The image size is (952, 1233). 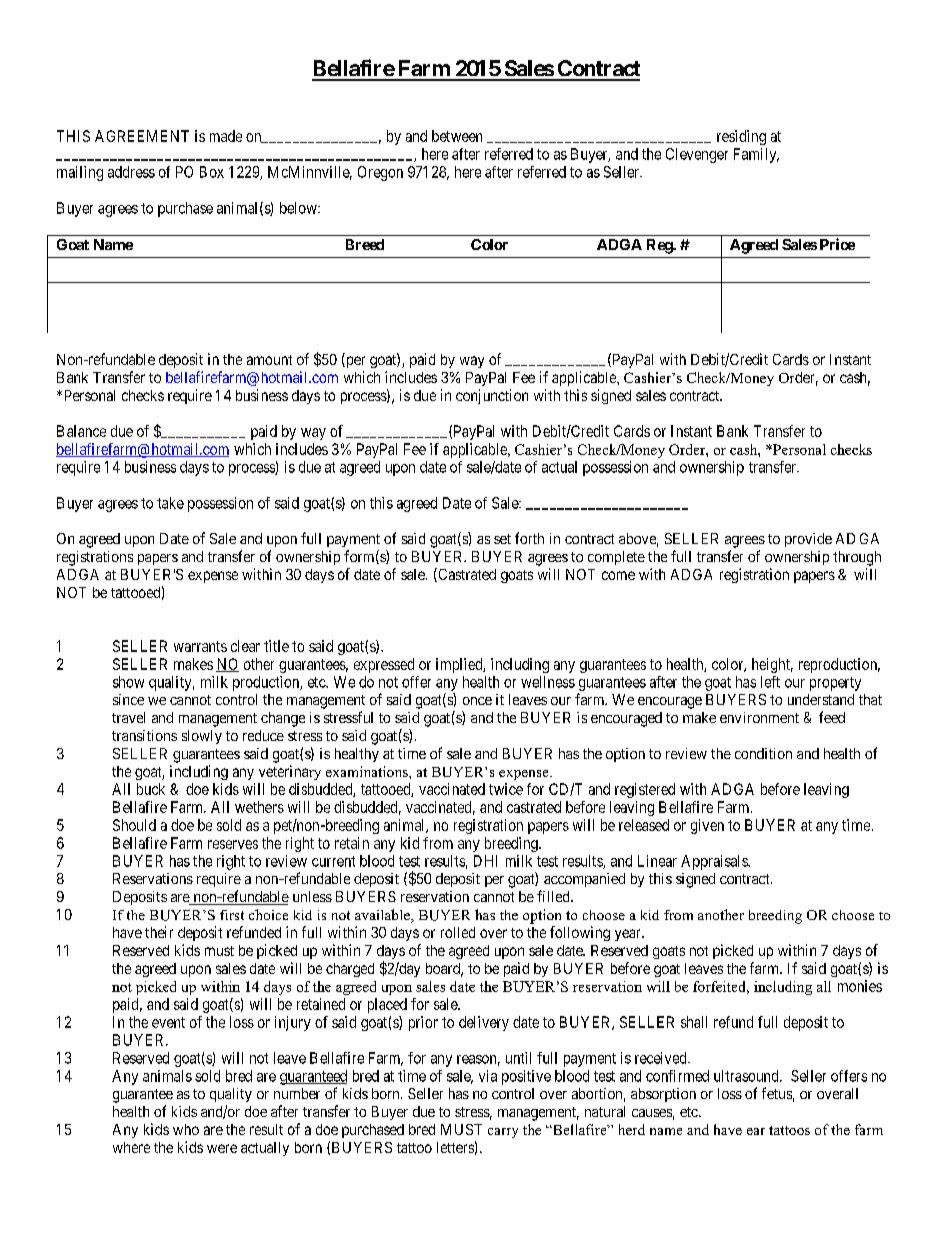 I want to click on once, so click(x=477, y=701).
